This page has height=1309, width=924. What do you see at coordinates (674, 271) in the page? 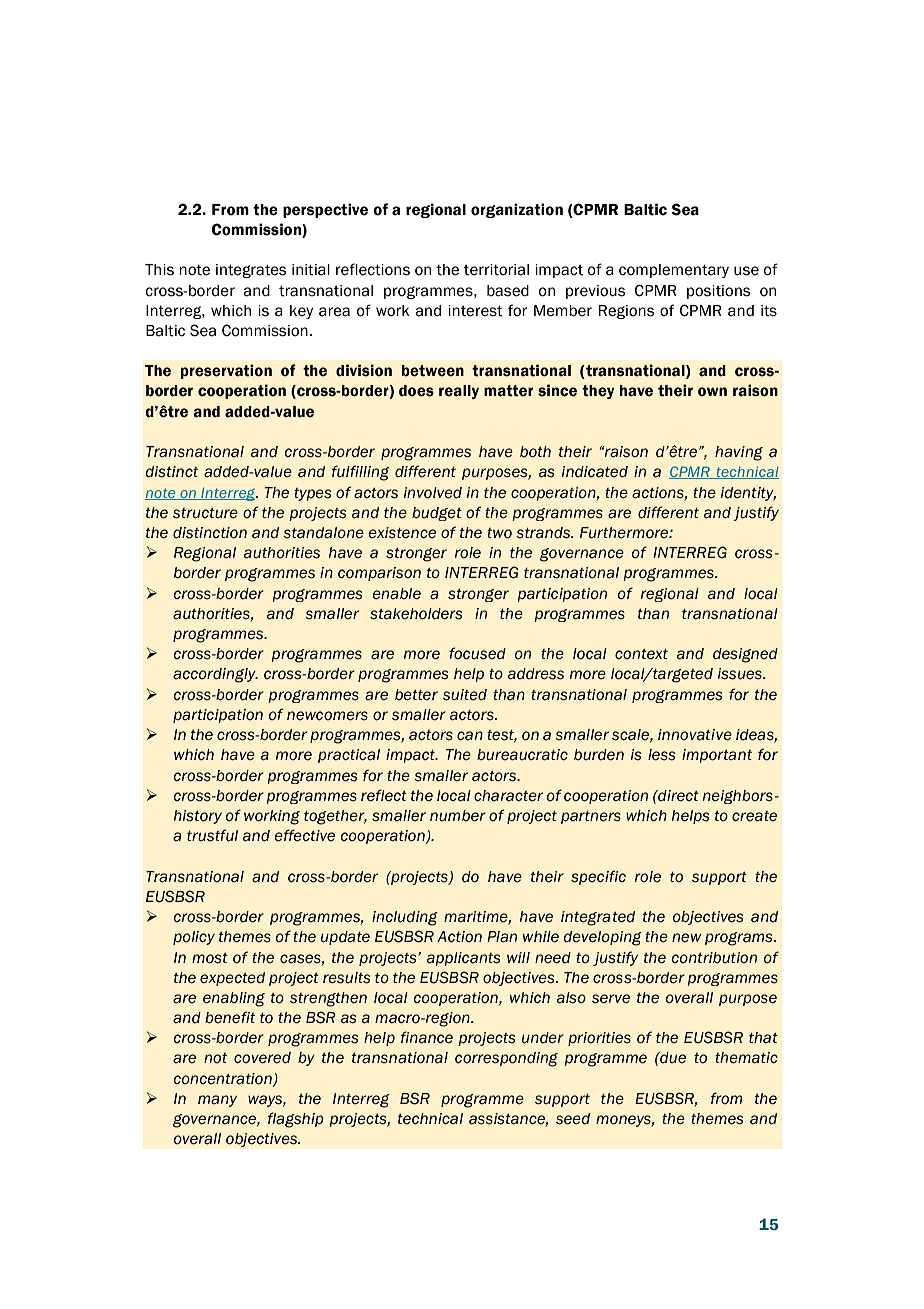
I see `complementary` at bounding box center [674, 271].
